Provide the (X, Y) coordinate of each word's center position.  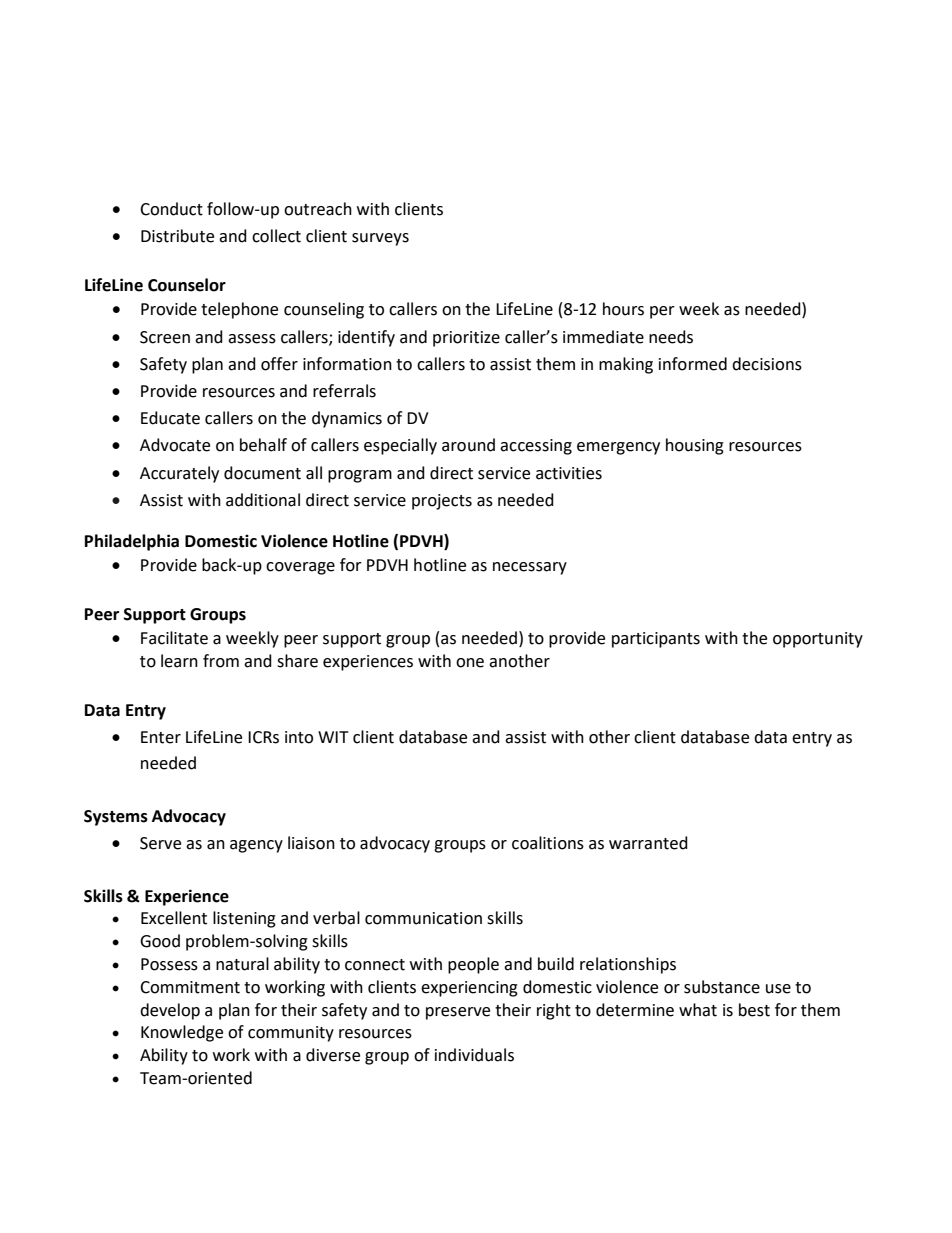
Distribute (177, 236)
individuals (474, 1055)
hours (623, 309)
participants (656, 640)
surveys (380, 239)
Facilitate (174, 638)
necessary (530, 568)
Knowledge (182, 1033)
